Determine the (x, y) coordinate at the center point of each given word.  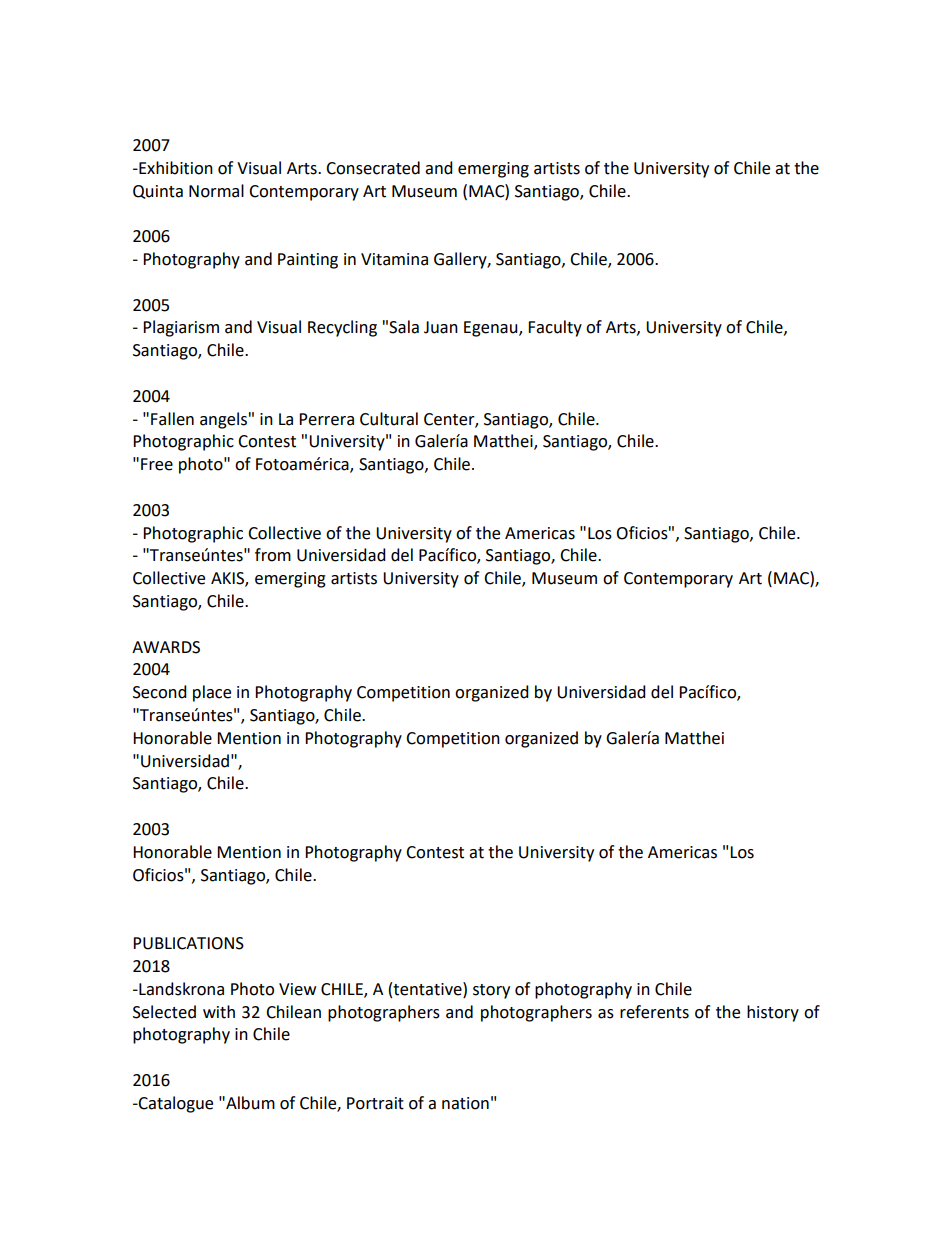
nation (465, 1103)
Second (160, 692)
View (297, 989)
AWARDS (166, 647)
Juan (441, 327)
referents (654, 1012)
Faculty (555, 328)
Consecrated (373, 168)
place (212, 693)
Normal (216, 191)
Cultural (389, 419)
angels (223, 420)
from (273, 555)
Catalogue (175, 1104)
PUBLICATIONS (188, 943)
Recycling (342, 328)
